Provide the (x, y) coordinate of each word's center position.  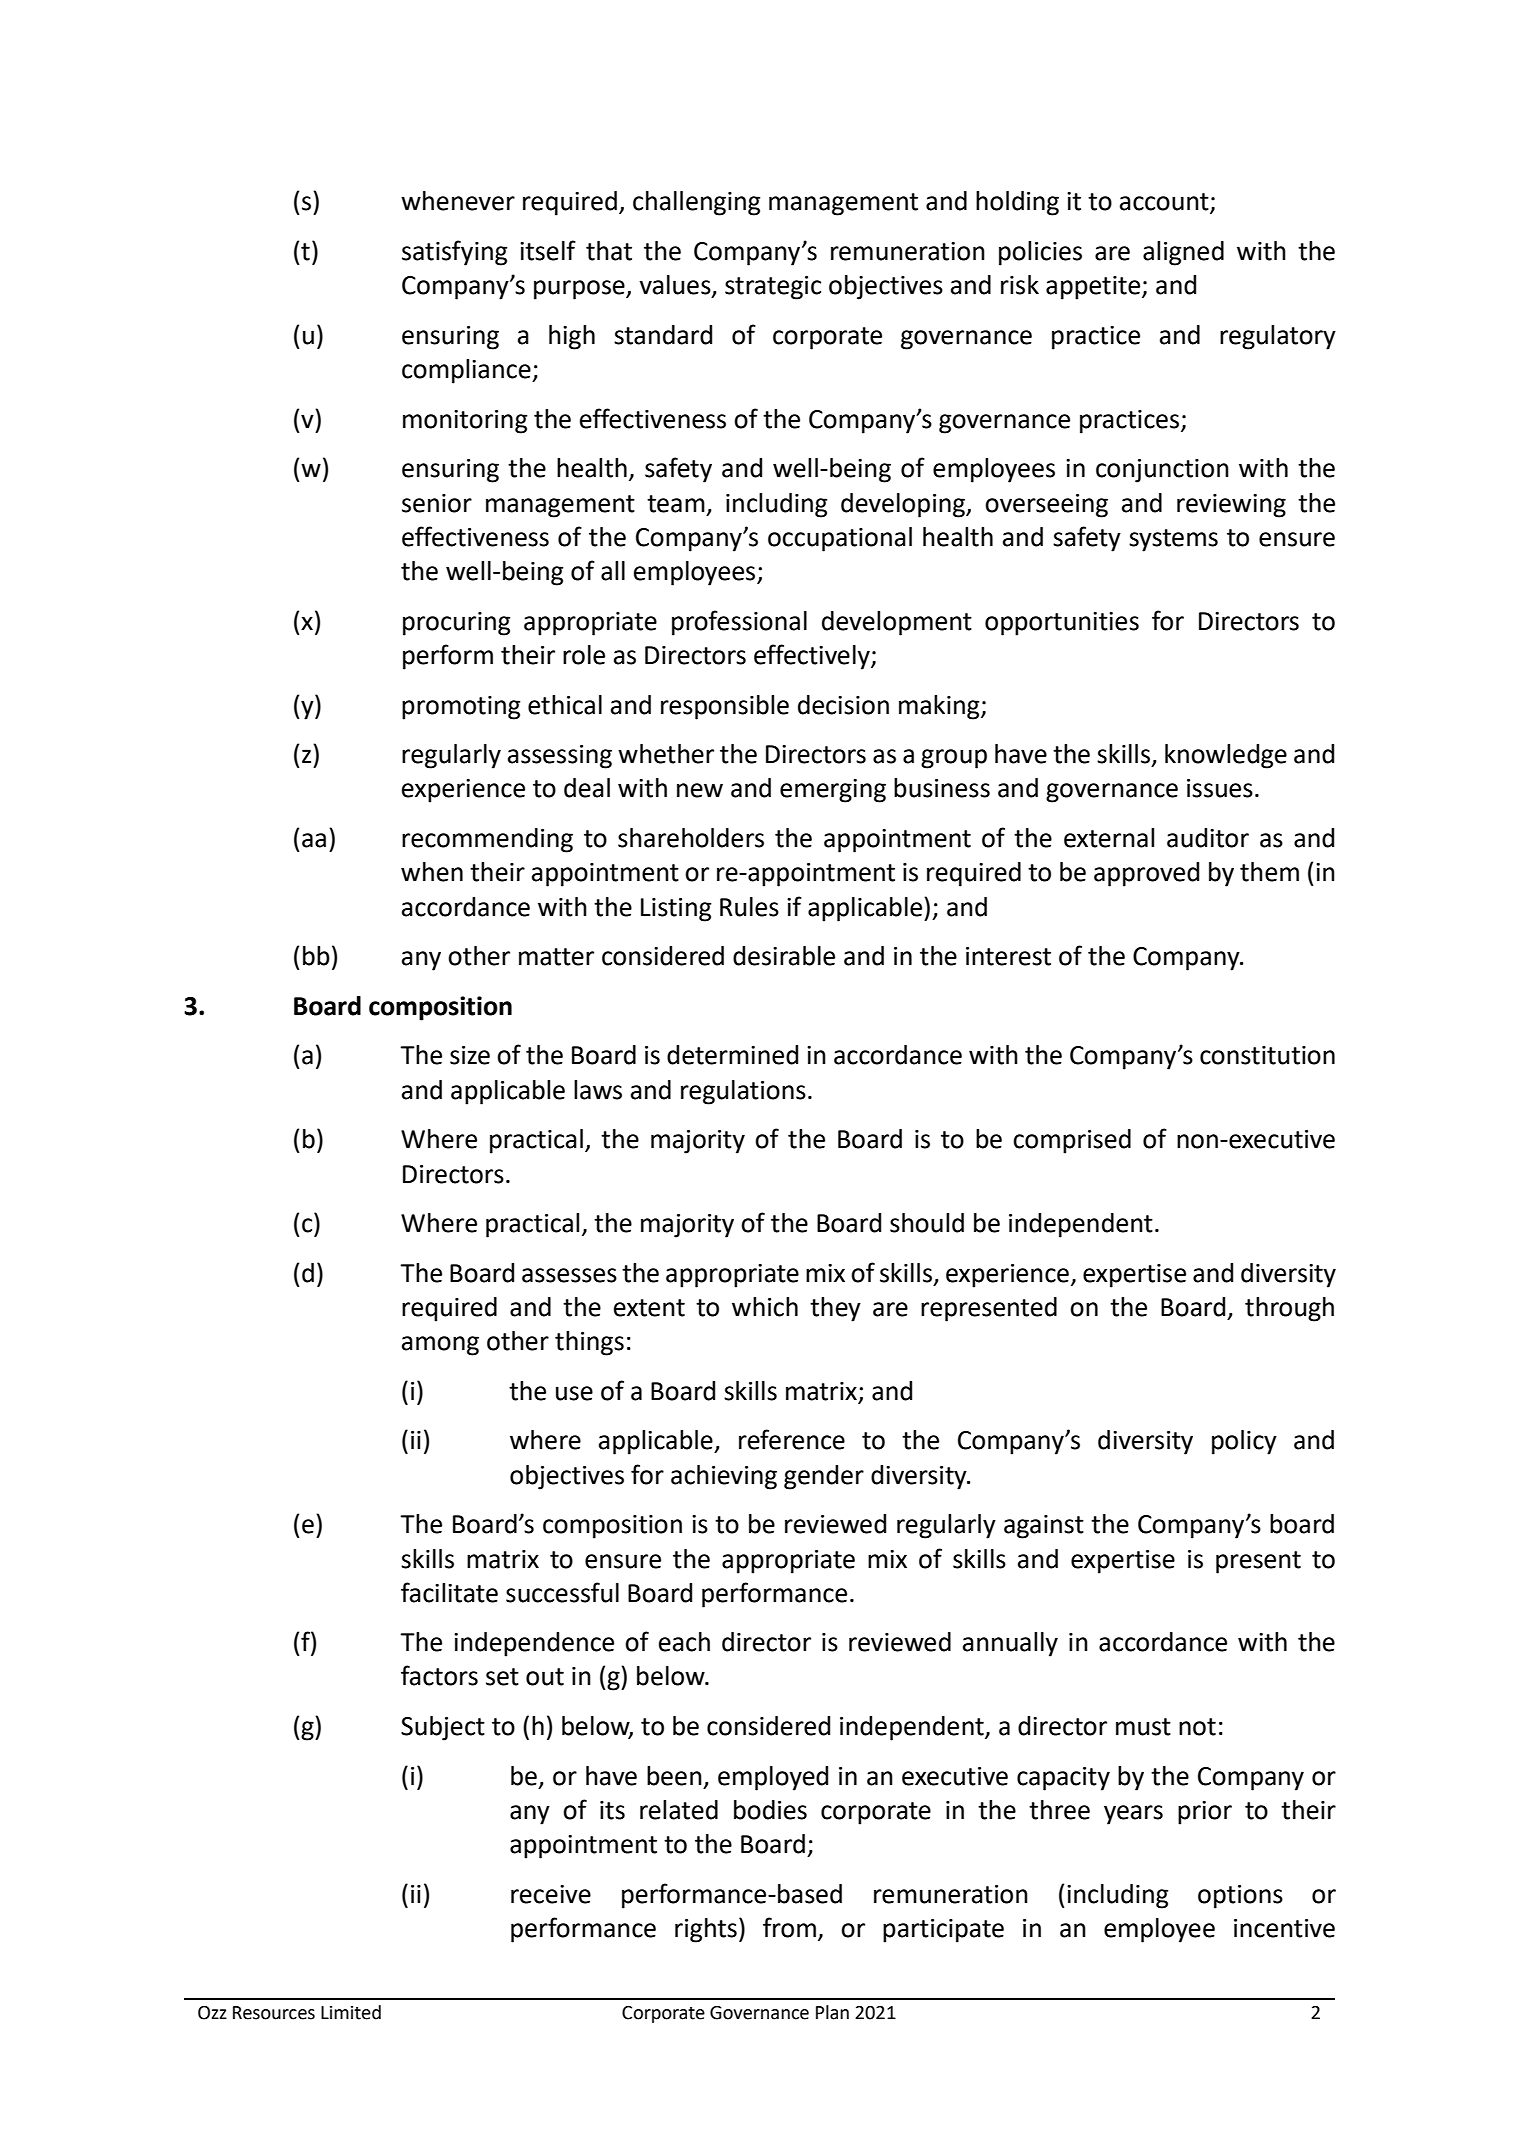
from (791, 1928)
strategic (773, 288)
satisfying (455, 253)
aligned (1183, 253)
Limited (351, 2012)
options (1240, 1897)
